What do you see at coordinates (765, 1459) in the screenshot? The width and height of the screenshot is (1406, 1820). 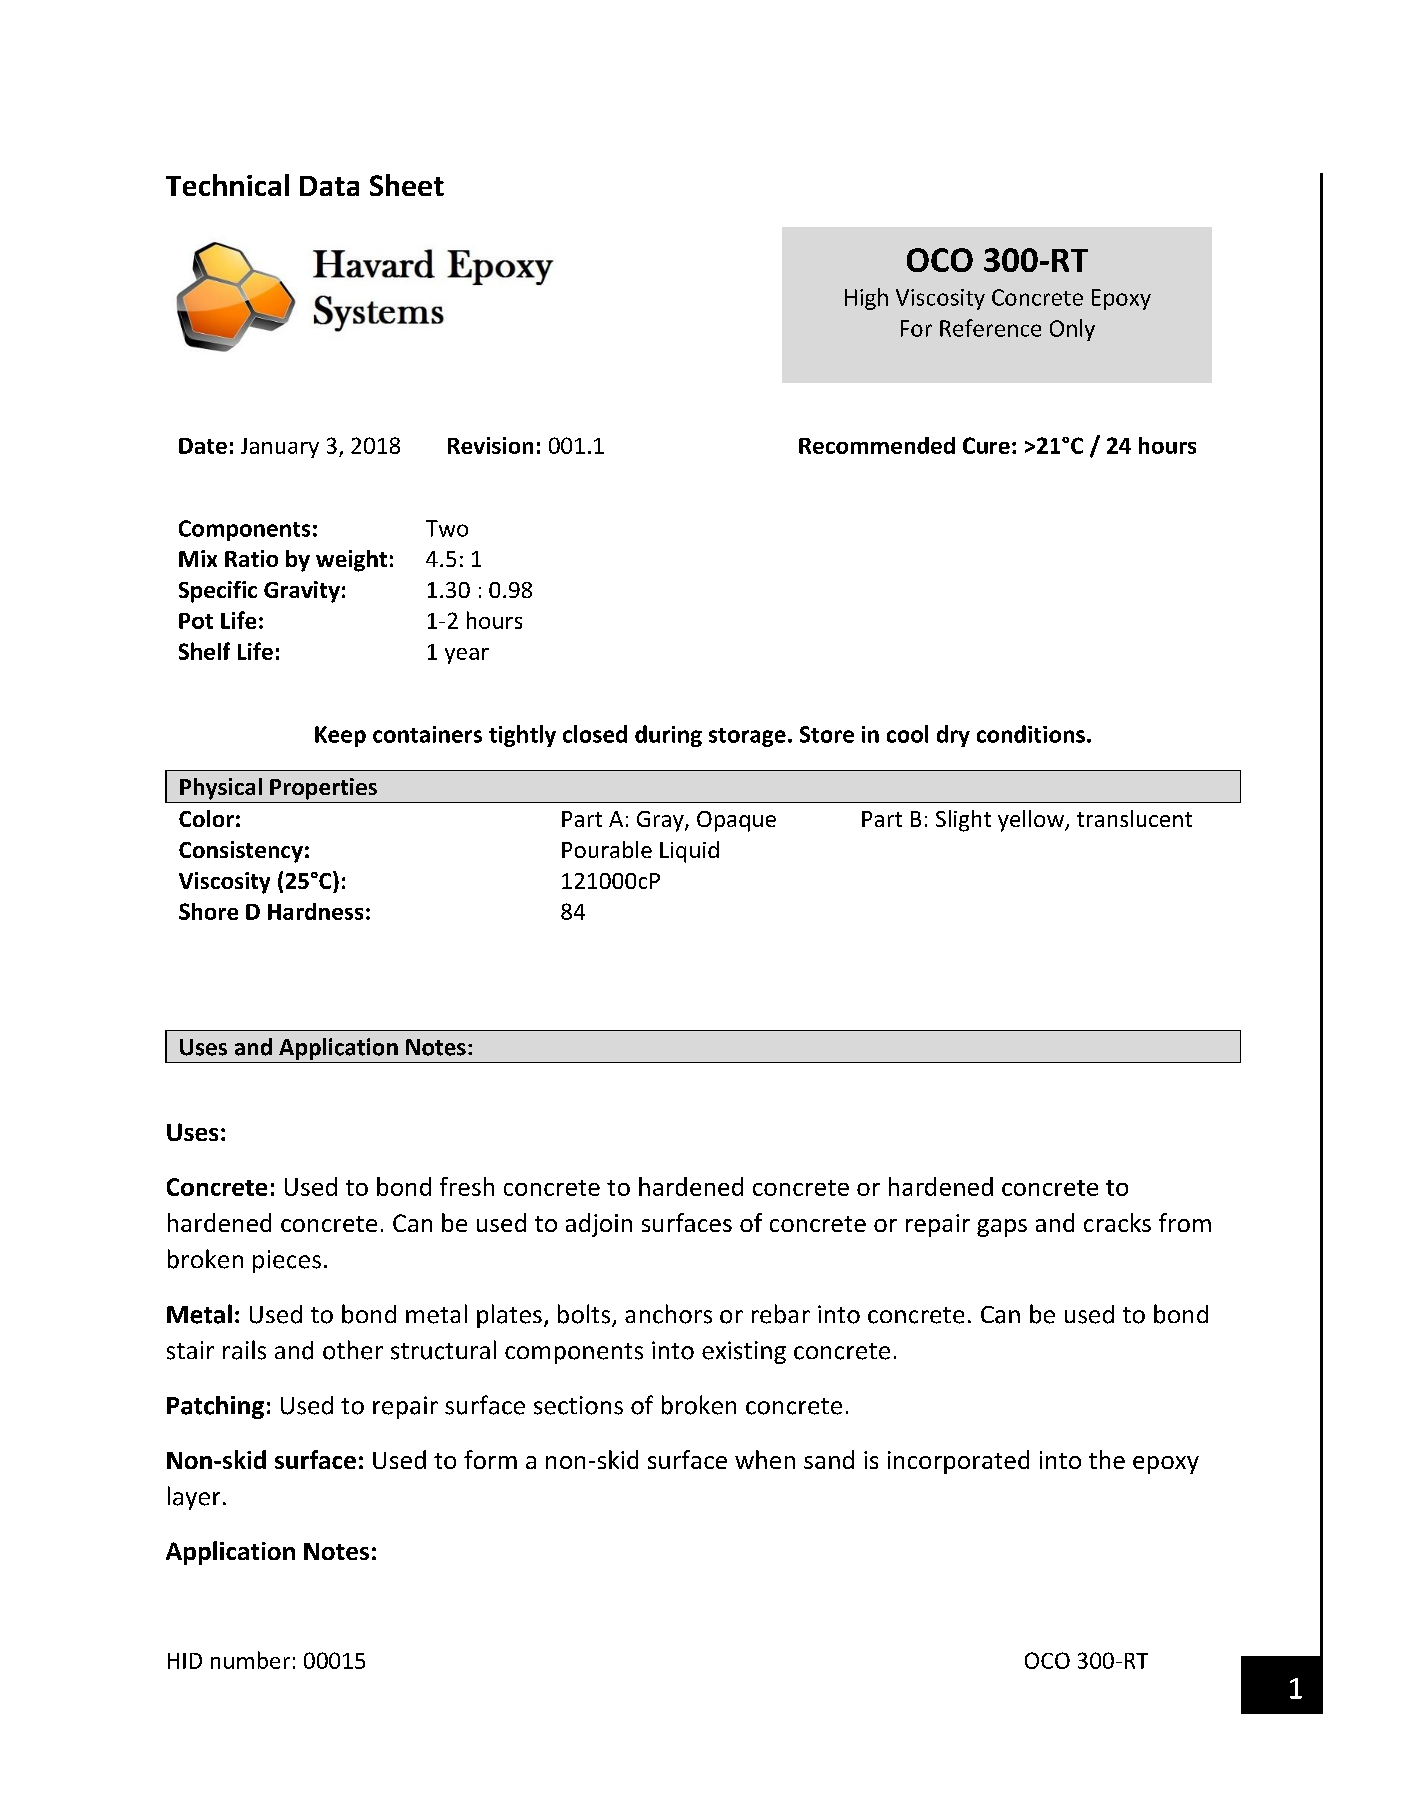 I see `when` at bounding box center [765, 1459].
